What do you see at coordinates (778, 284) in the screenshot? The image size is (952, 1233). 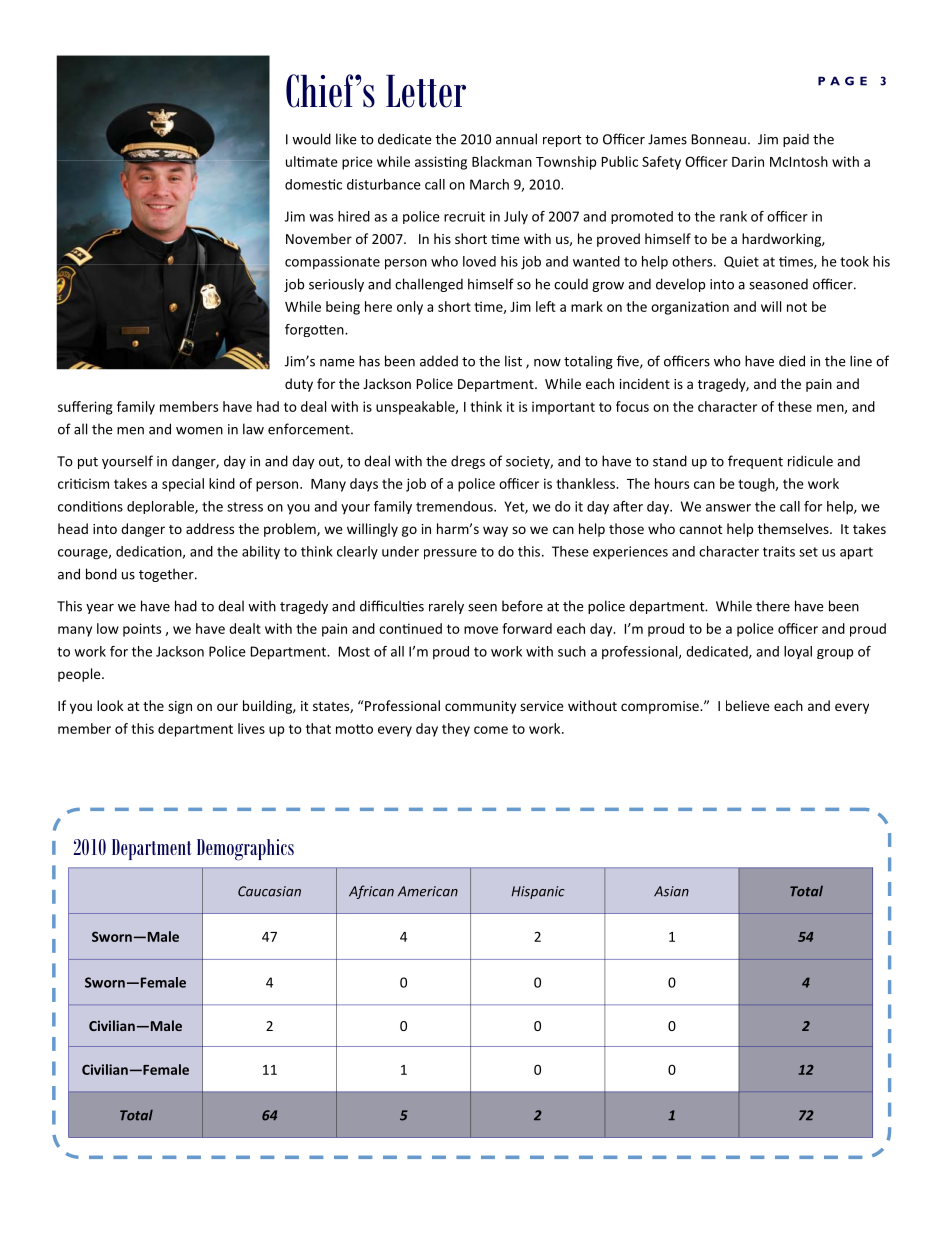 I see `seasoned` at bounding box center [778, 284].
